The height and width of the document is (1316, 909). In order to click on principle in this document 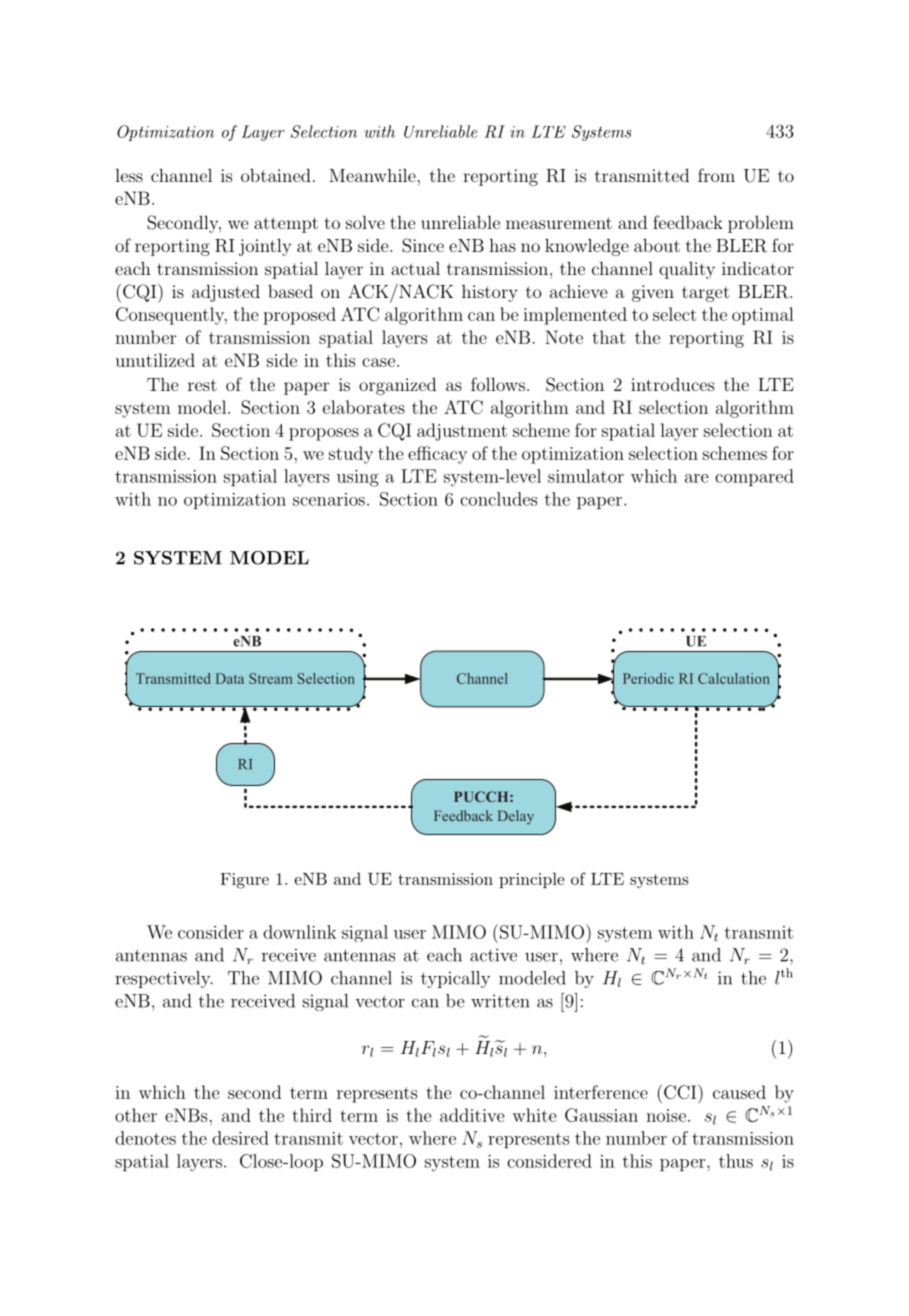, I will do `click(531, 880)`.
